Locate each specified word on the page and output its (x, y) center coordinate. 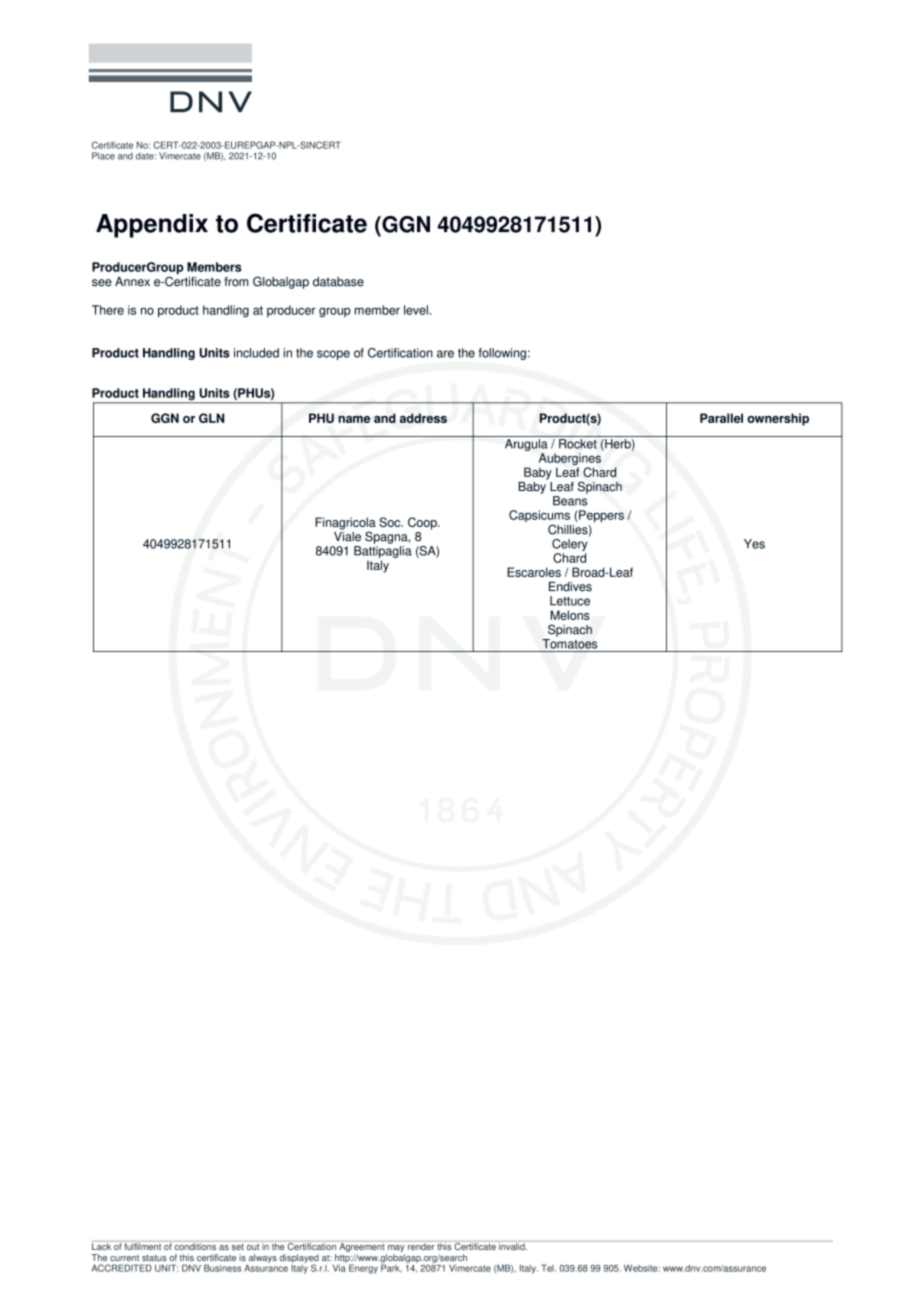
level (416, 310)
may (395, 1250)
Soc (391, 522)
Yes (754, 544)
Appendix (152, 226)
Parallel (721, 418)
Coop (423, 523)
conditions (195, 1245)
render (421, 1245)
